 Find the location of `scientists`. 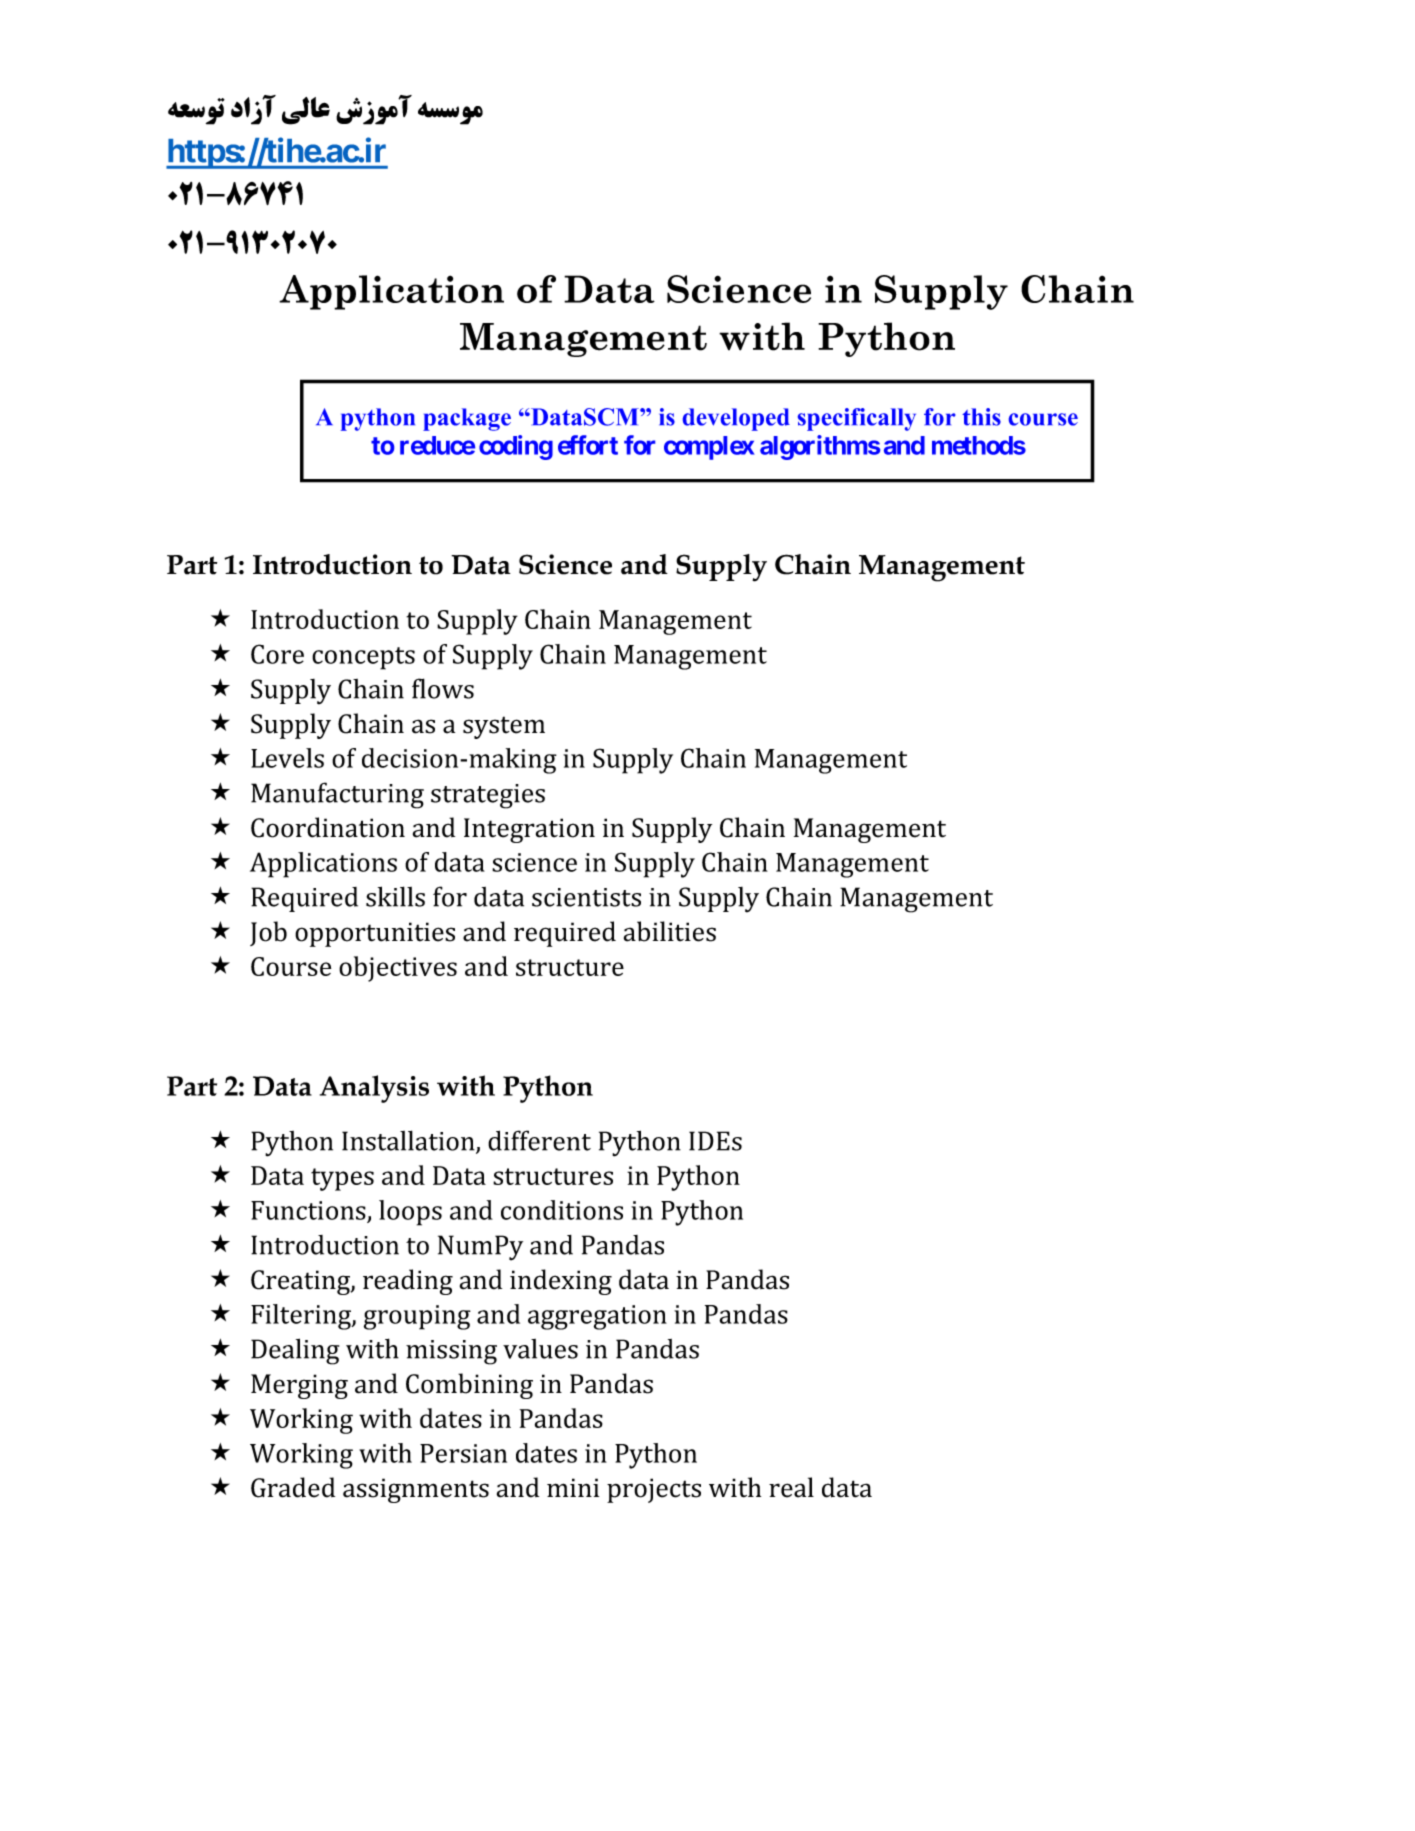

scientists is located at coordinates (586, 897).
